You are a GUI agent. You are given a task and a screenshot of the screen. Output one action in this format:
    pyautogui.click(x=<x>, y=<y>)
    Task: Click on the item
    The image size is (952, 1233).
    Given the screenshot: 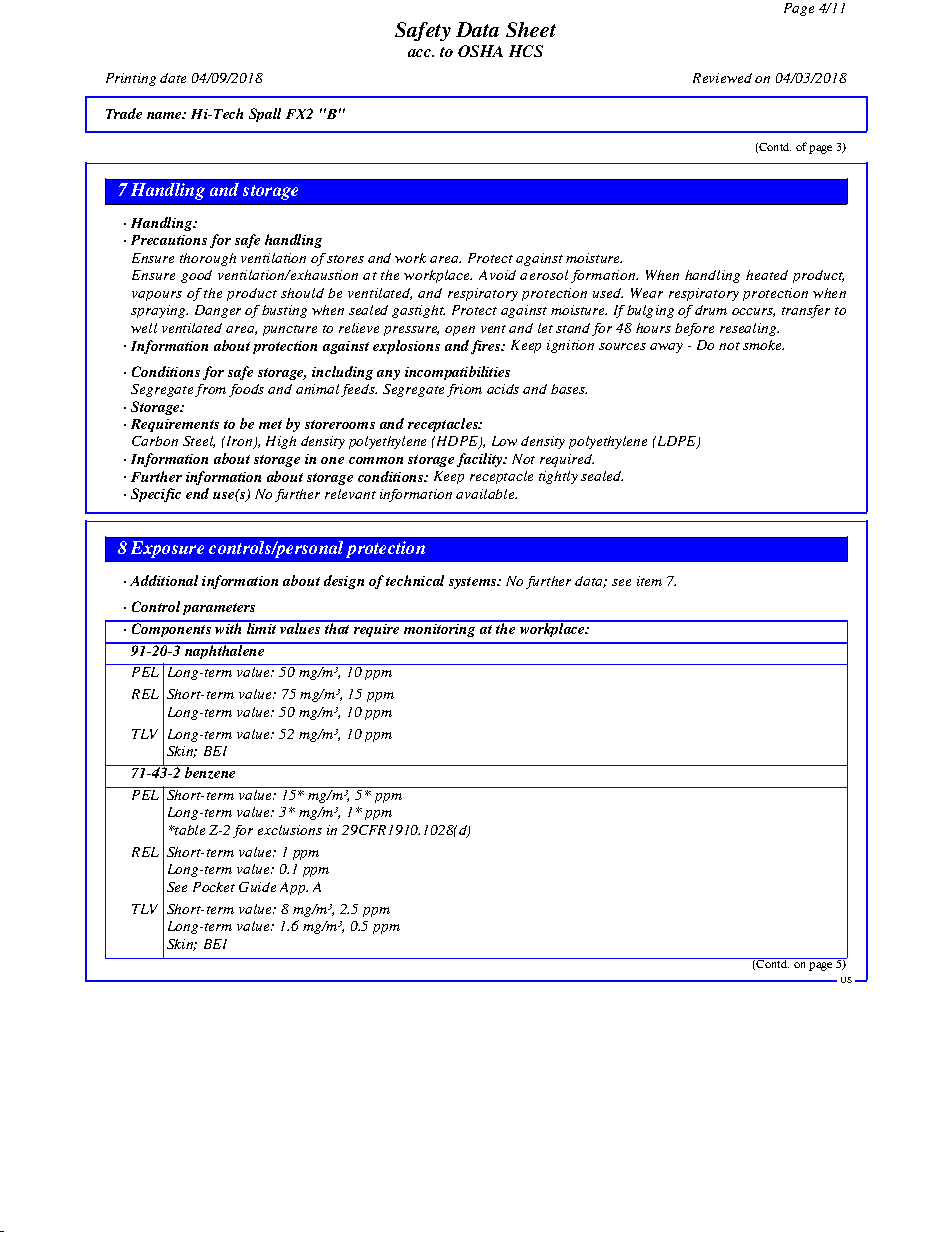 What is the action you would take?
    pyautogui.click(x=649, y=581)
